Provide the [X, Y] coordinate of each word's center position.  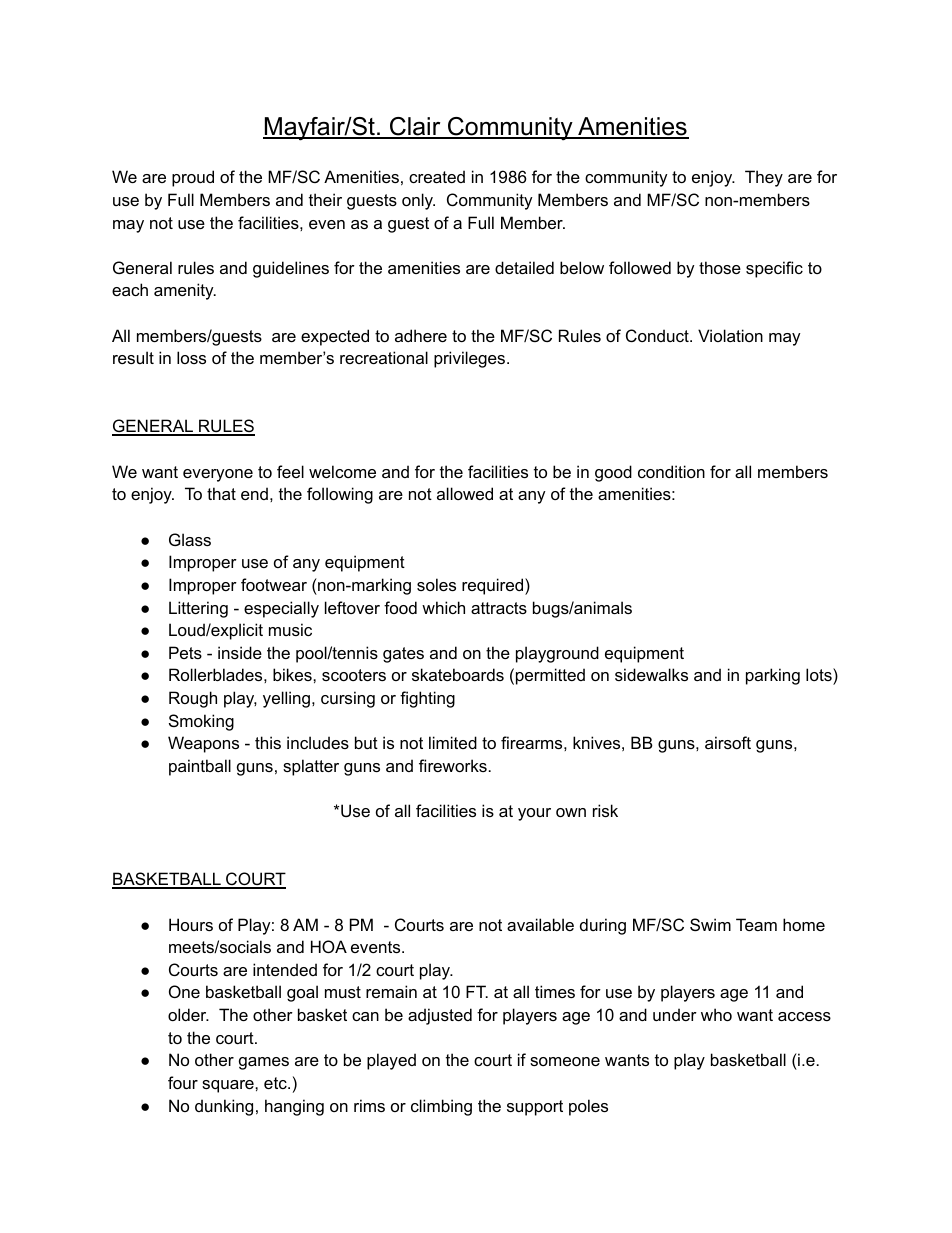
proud [193, 178]
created [437, 176]
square [229, 1086]
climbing [441, 1107]
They [764, 178]
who [716, 1014]
